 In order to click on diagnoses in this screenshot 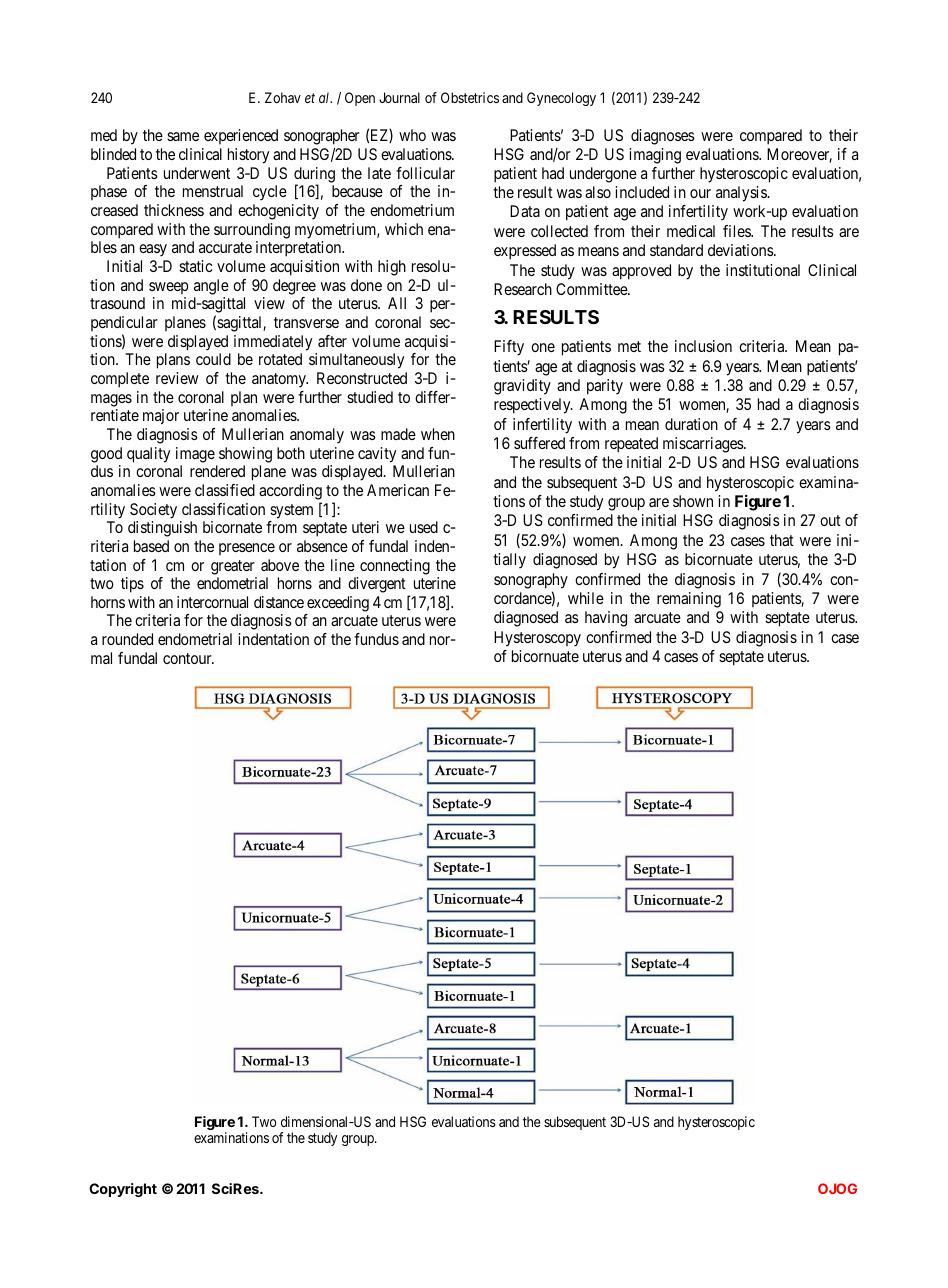, I will do `click(663, 137)`.
